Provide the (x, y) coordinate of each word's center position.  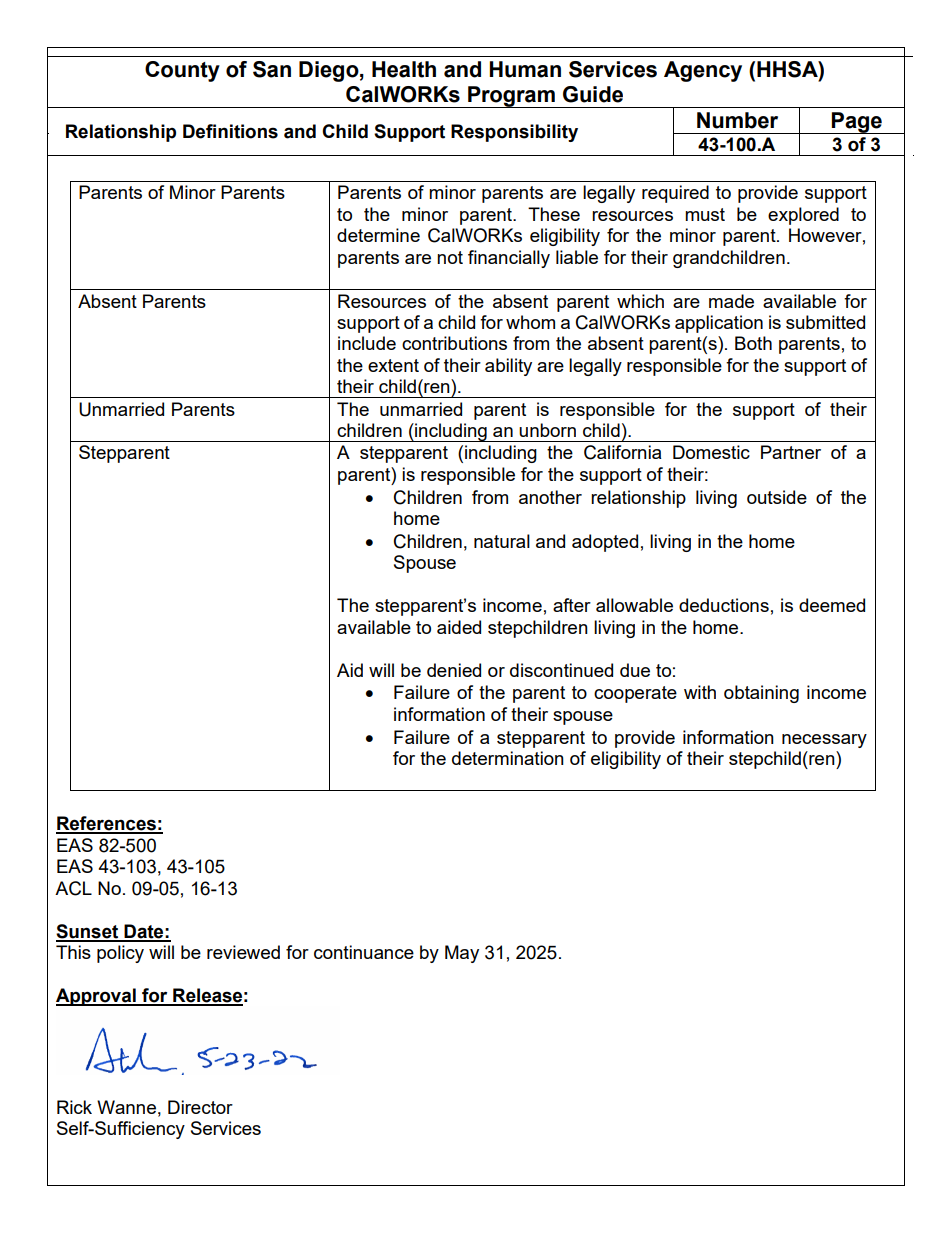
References (107, 824)
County (182, 71)
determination (508, 758)
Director (200, 1107)
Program (511, 97)
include (367, 343)
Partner (791, 452)
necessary (824, 741)
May (462, 954)
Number (737, 120)
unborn (547, 430)
